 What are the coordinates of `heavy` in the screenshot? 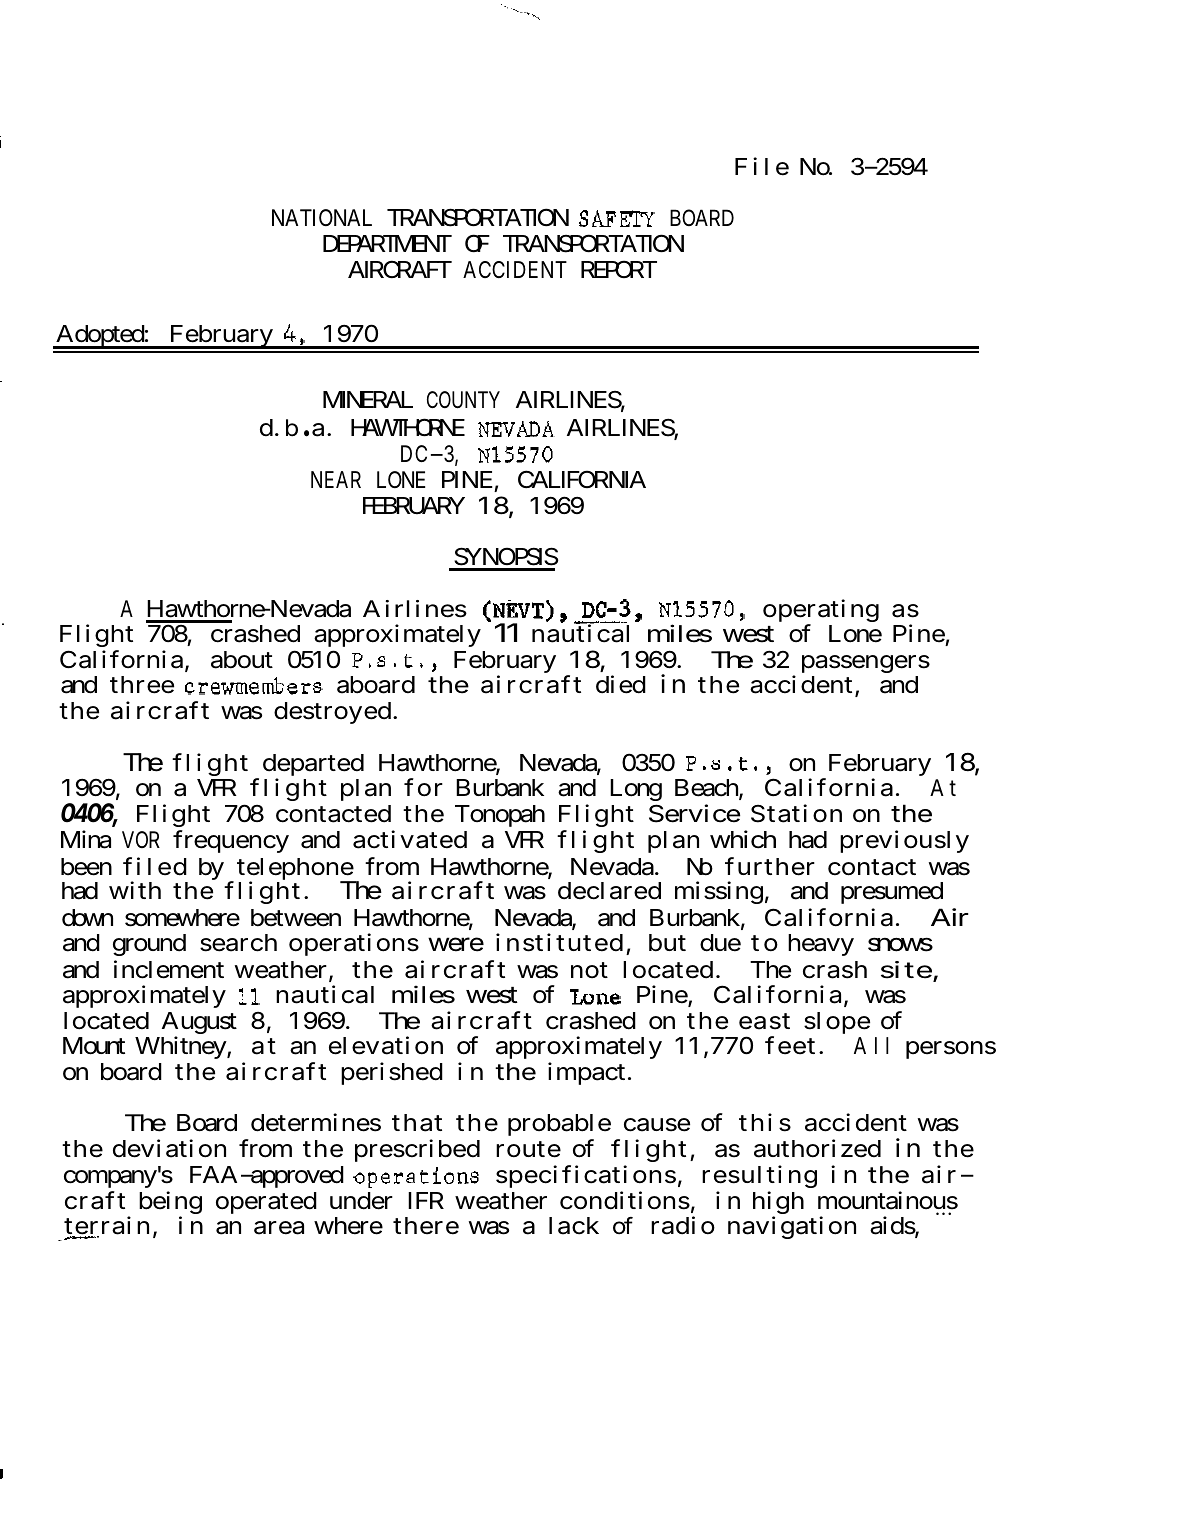 It's located at (821, 945).
